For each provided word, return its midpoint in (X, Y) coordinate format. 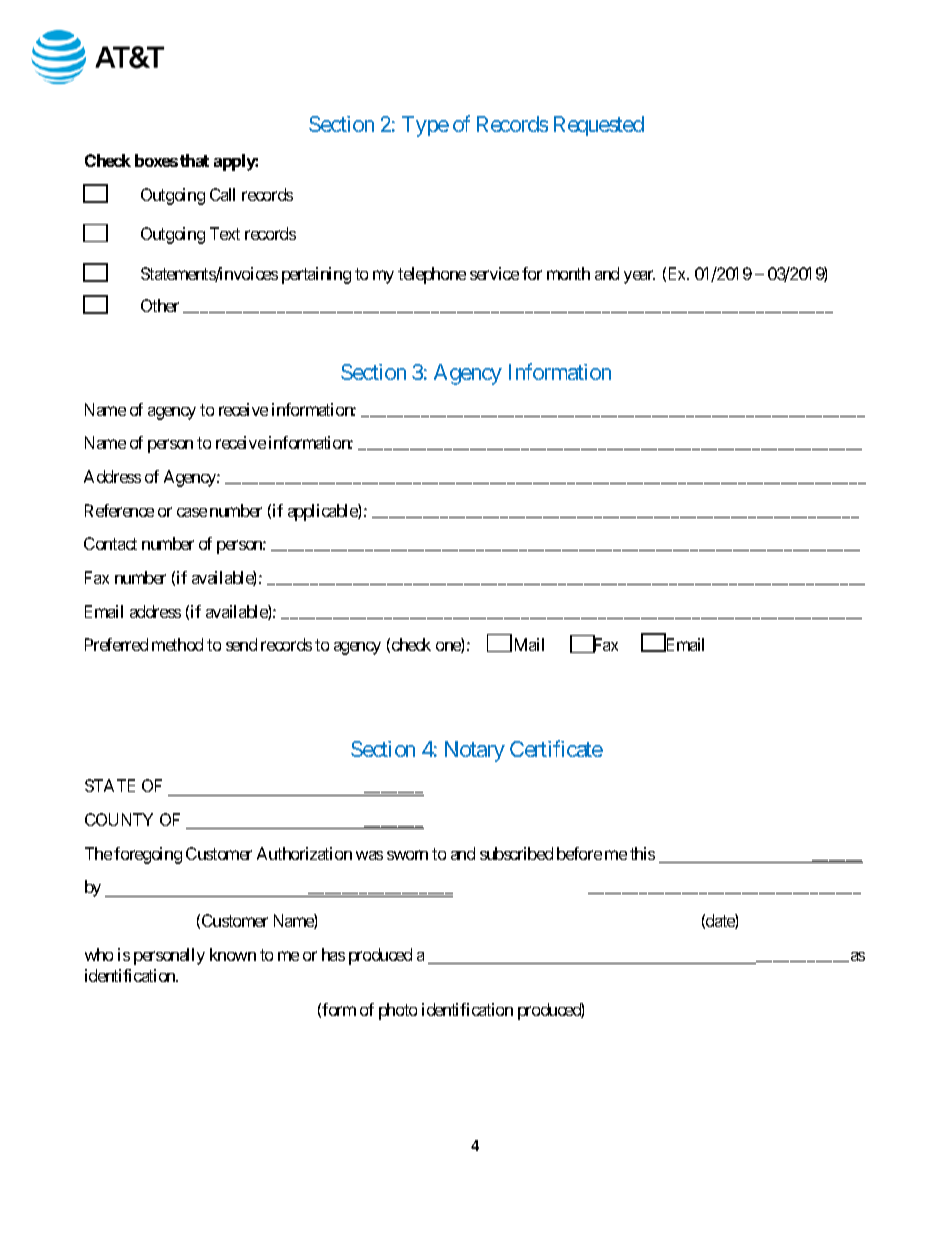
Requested (599, 126)
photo (398, 1011)
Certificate (556, 748)
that (194, 160)
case (192, 512)
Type (425, 126)
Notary (475, 751)
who (99, 954)
